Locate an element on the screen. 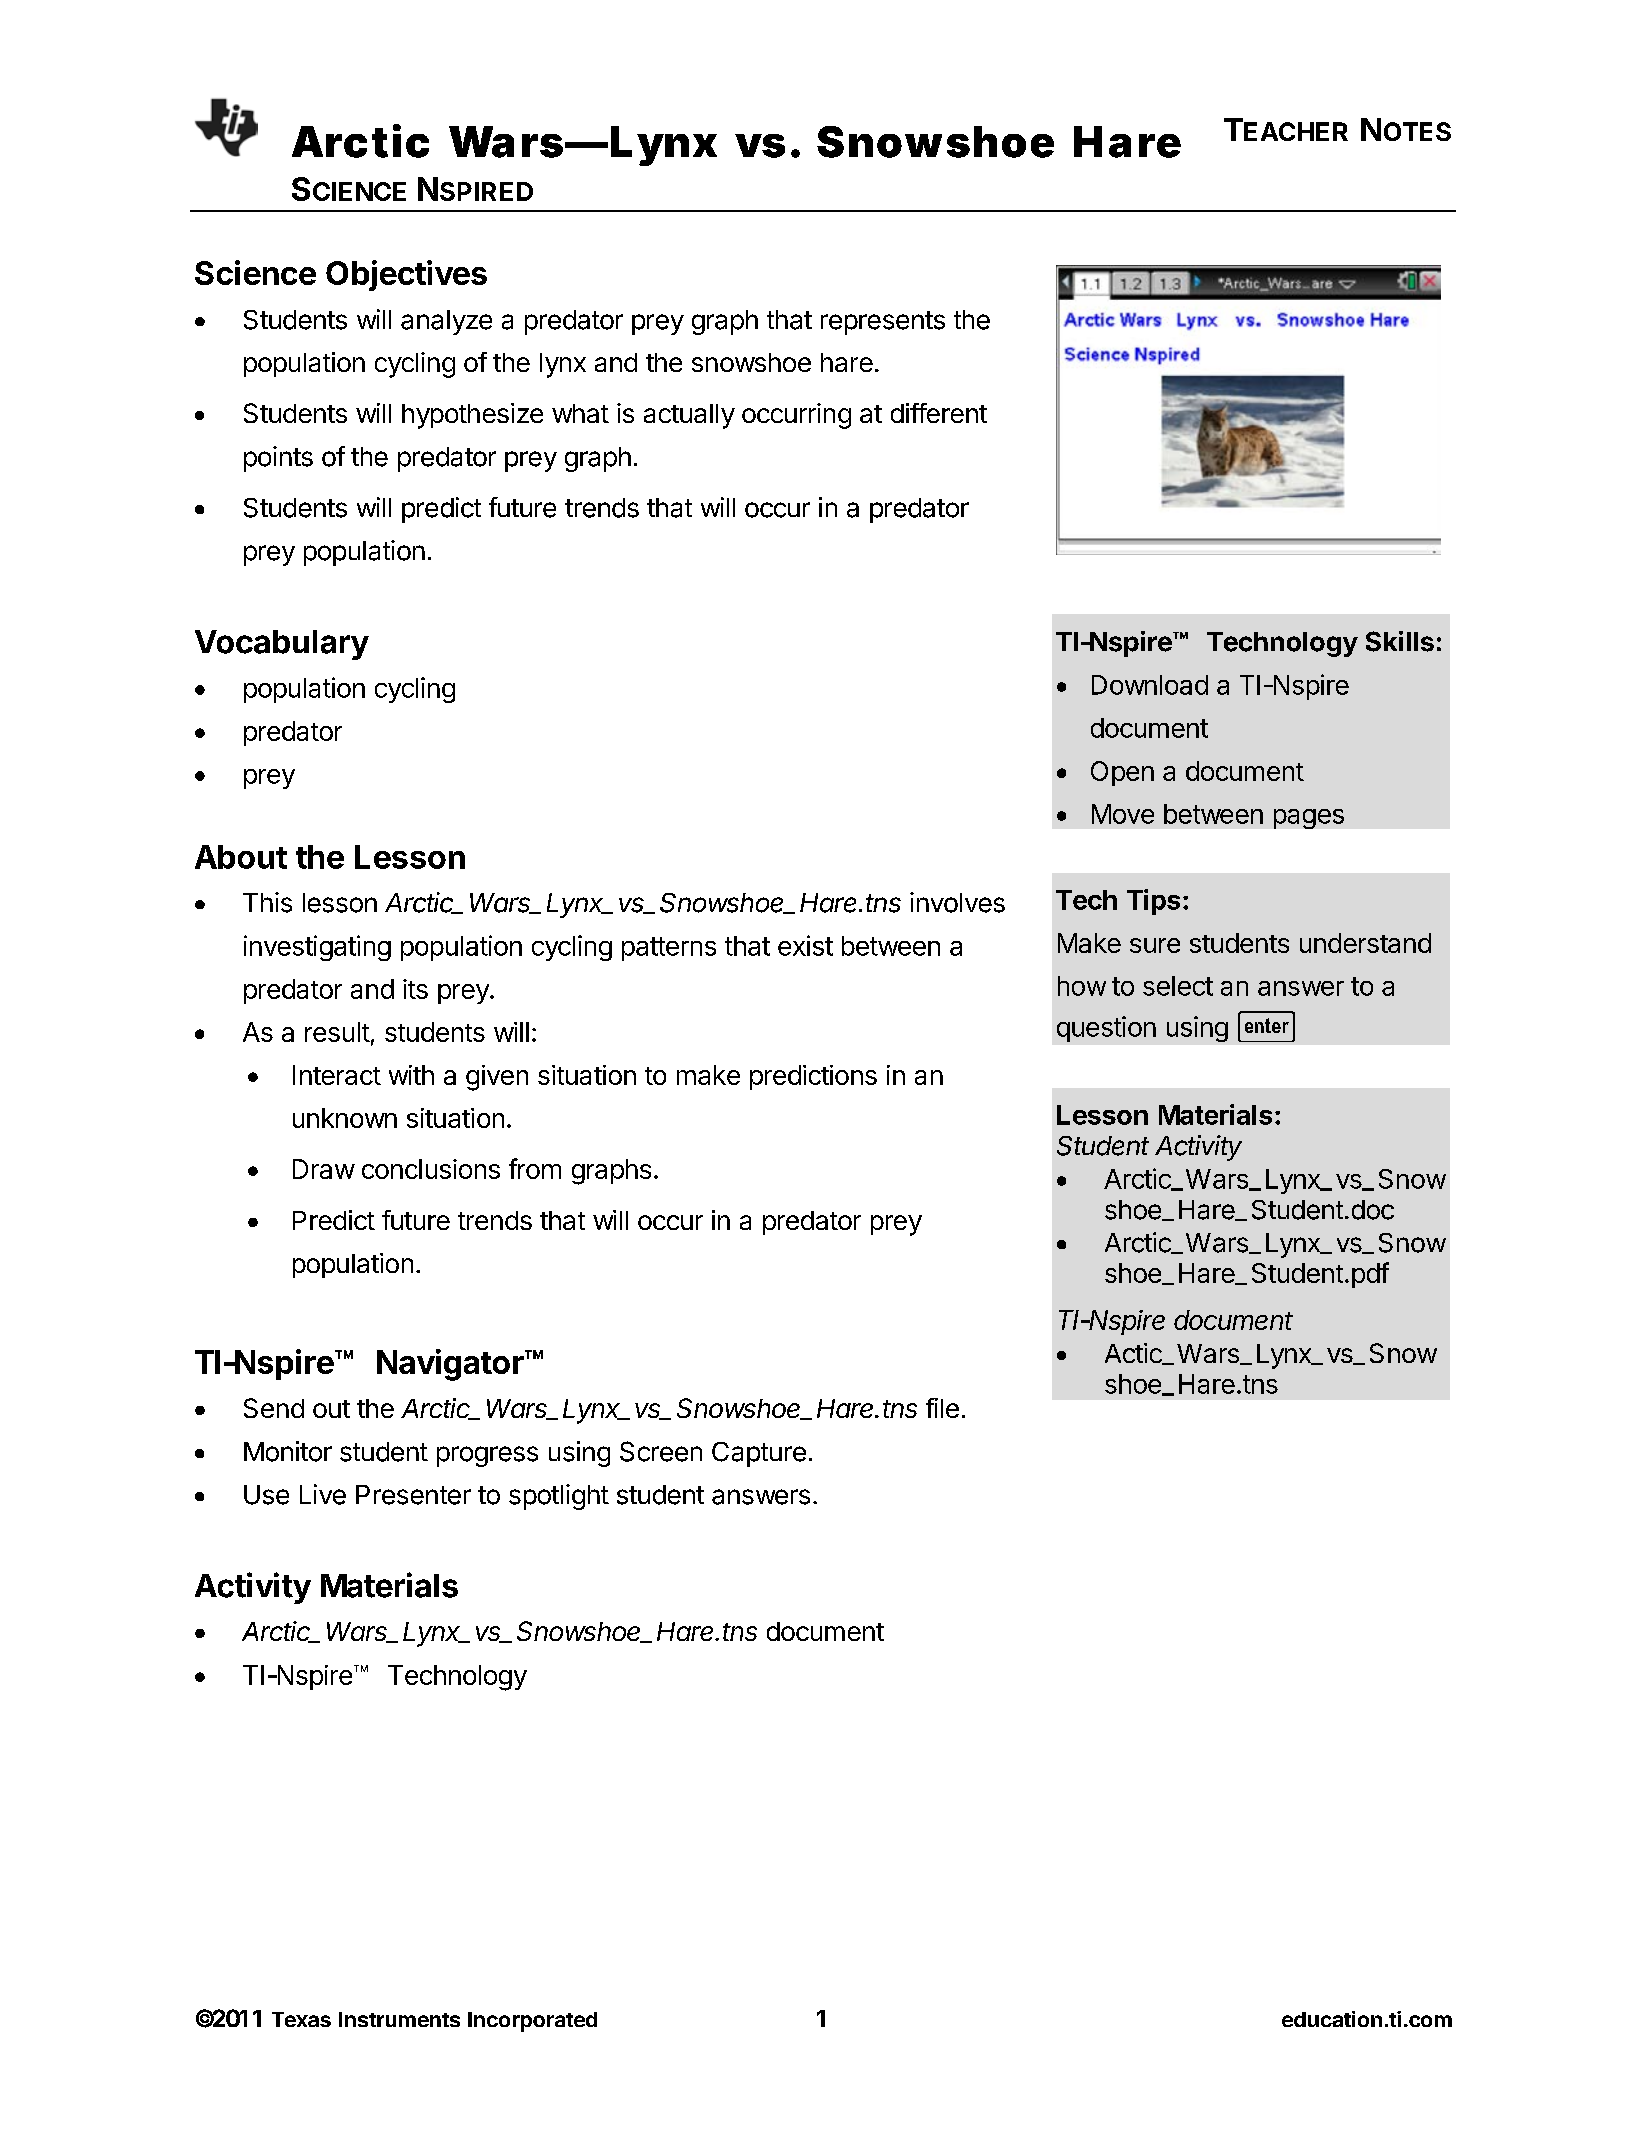 This screenshot has height=2130, width=1646. different is located at coordinates (939, 413).
